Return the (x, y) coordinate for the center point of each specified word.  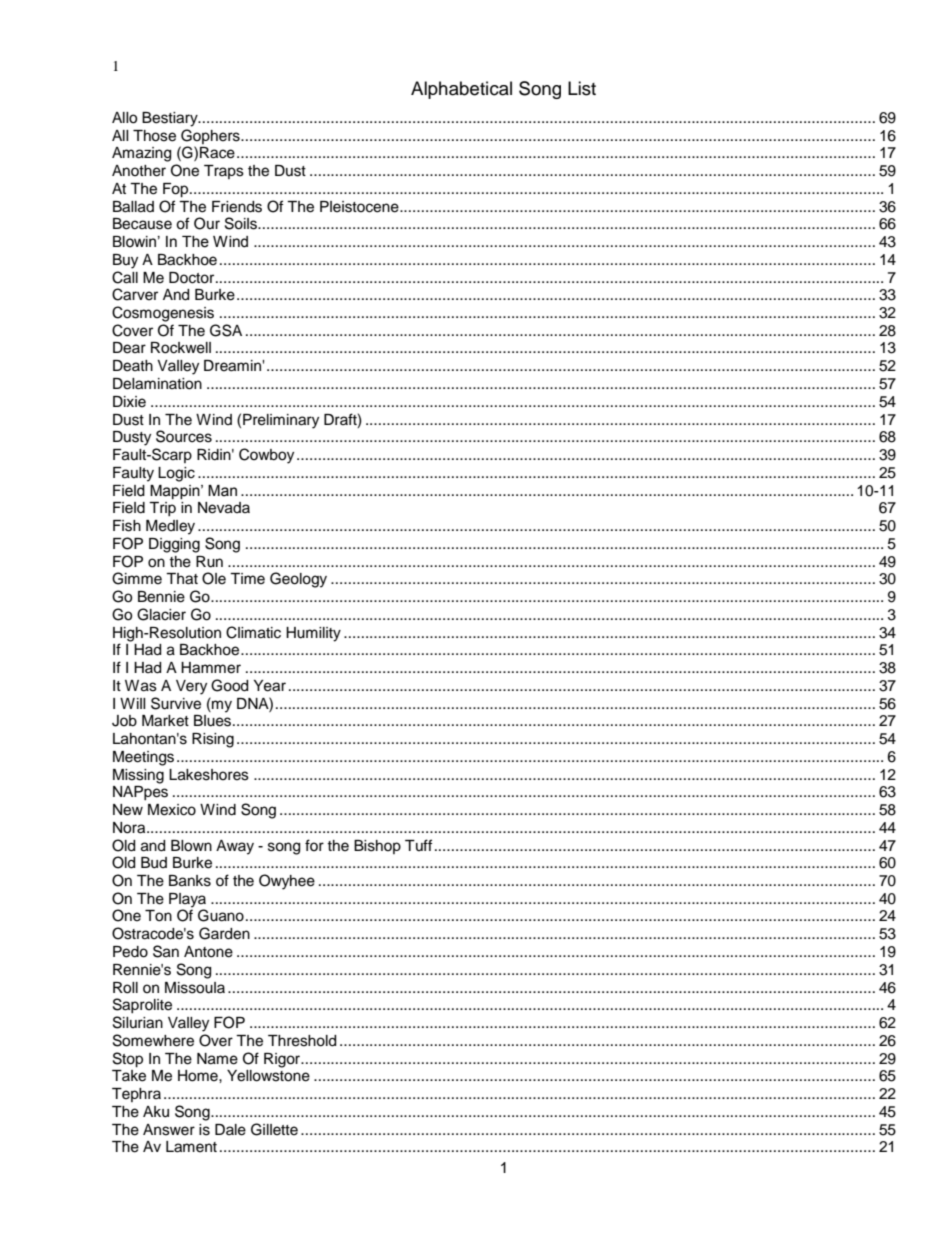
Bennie (161, 597)
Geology (298, 580)
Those (154, 136)
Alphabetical (461, 90)
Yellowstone (268, 1076)
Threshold (302, 1041)
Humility (313, 634)
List (582, 88)
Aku (156, 1112)
